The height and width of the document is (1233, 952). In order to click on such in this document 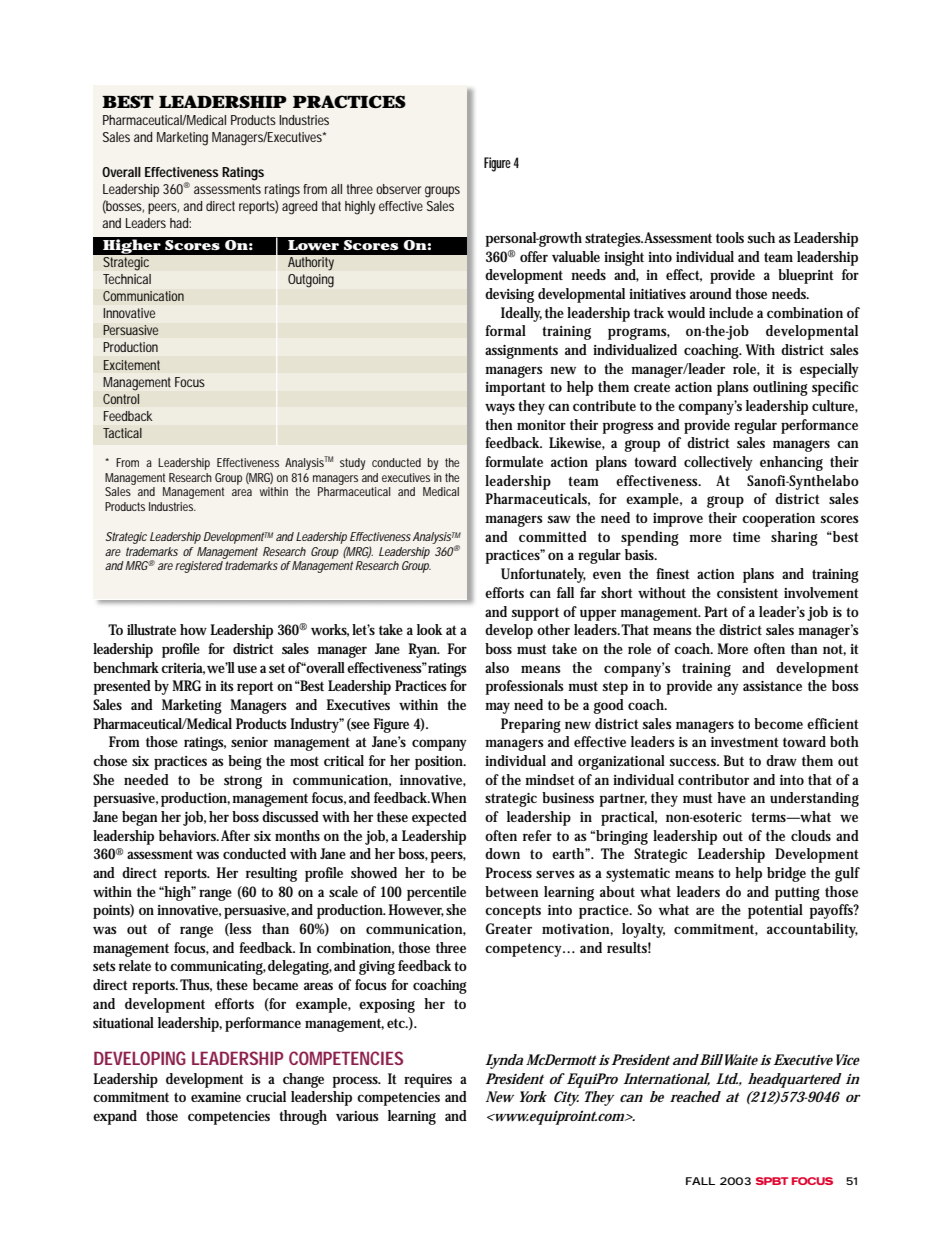, I will do `click(761, 237)`.
